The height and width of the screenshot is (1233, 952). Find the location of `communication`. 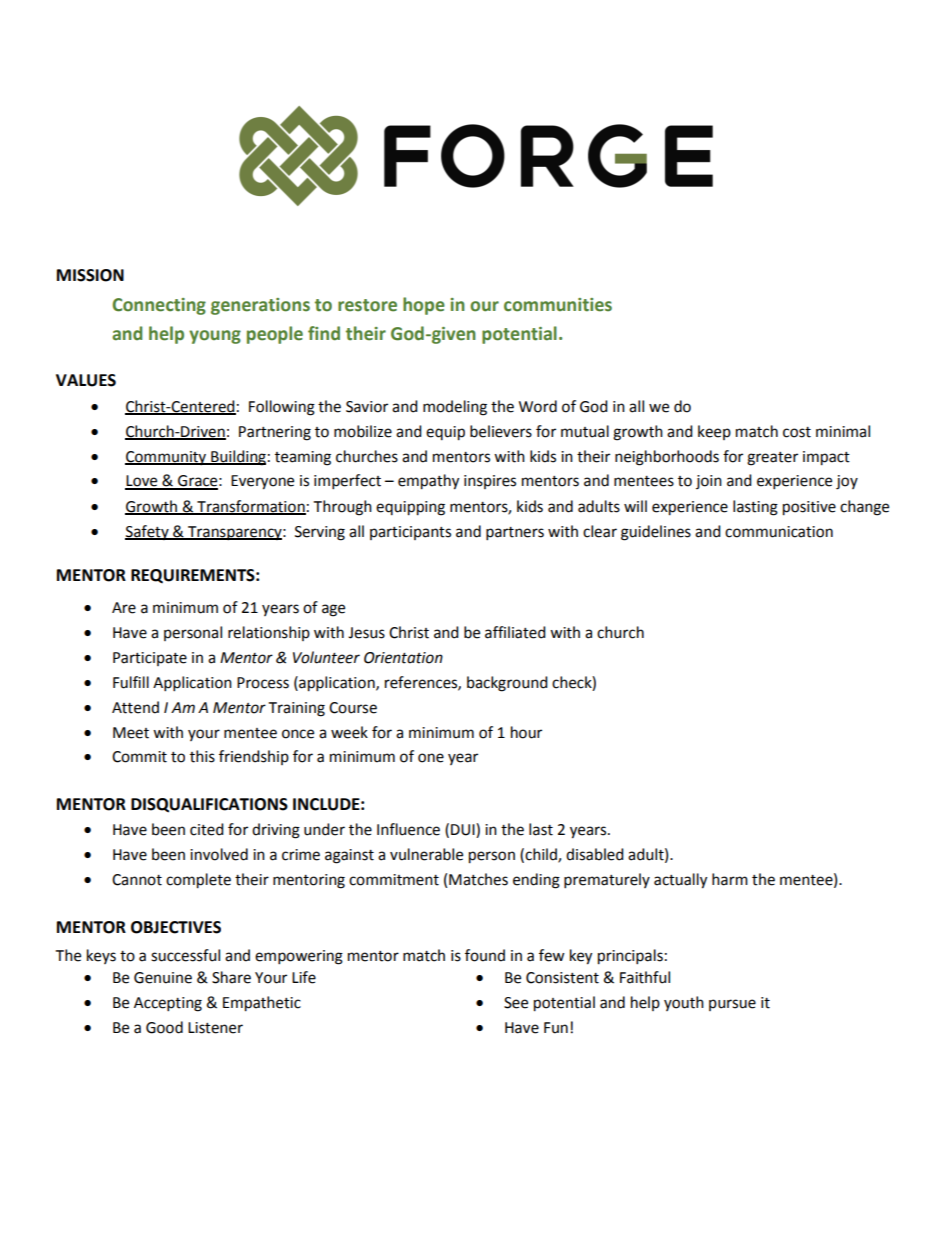

communication is located at coordinates (779, 532).
